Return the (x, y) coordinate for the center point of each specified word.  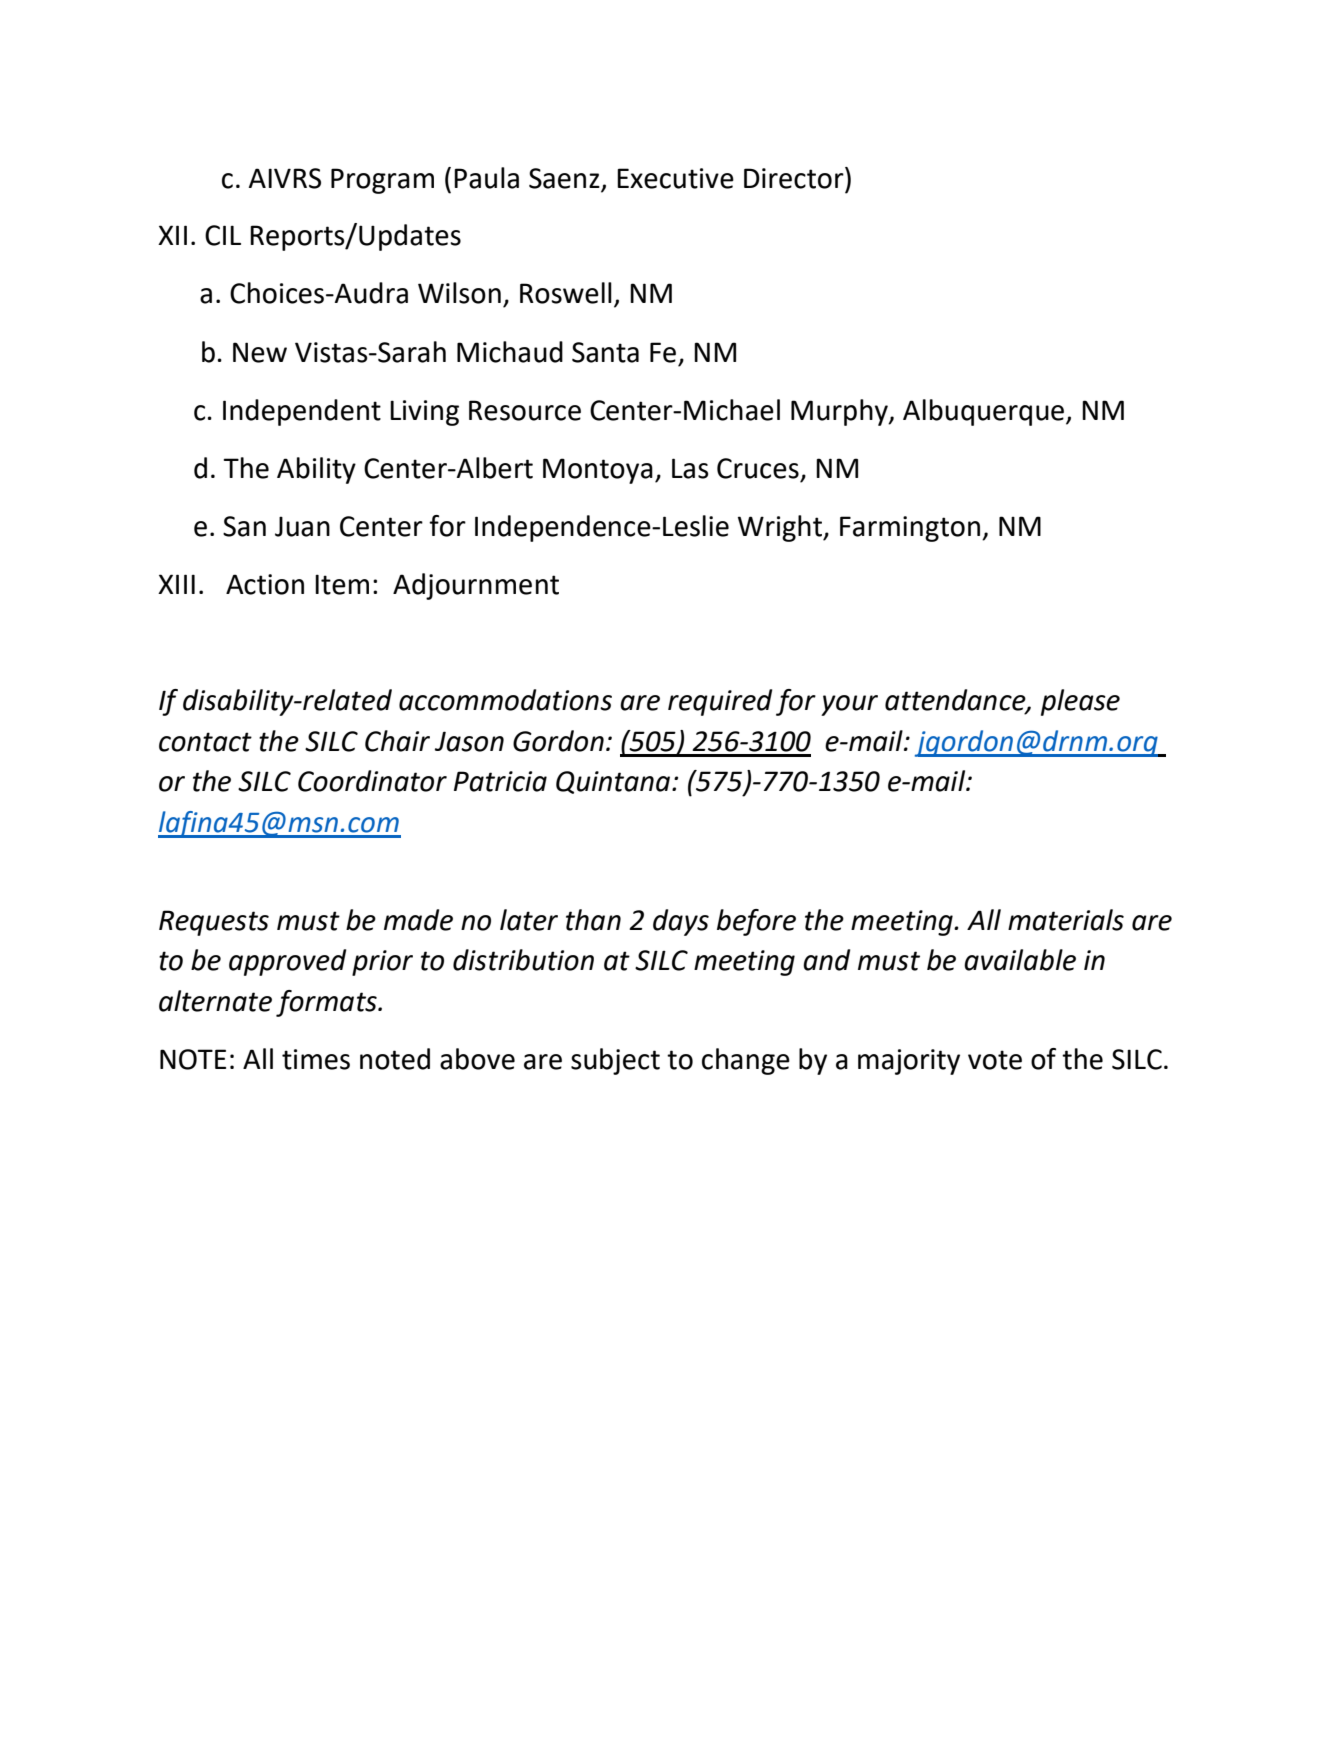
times (316, 1059)
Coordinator (372, 781)
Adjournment (476, 586)
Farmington (910, 529)
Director (795, 178)
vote (995, 1060)
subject (615, 1061)
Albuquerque (983, 412)
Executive (675, 178)
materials (1066, 920)
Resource (525, 410)
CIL (223, 235)
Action (265, 584)
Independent (302, 412)
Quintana (614, 782)
